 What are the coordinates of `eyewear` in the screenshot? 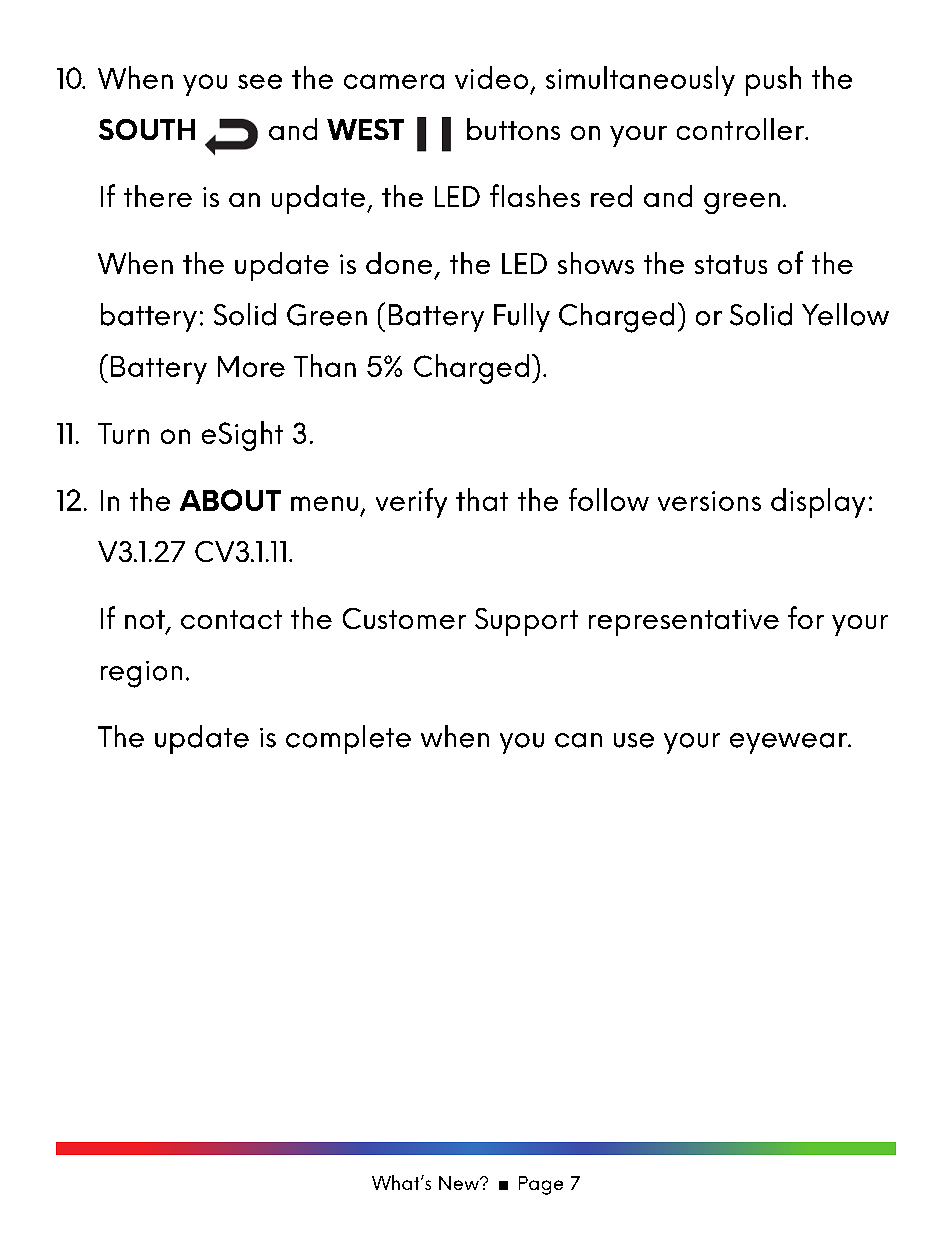 It's located at (789, 743).
